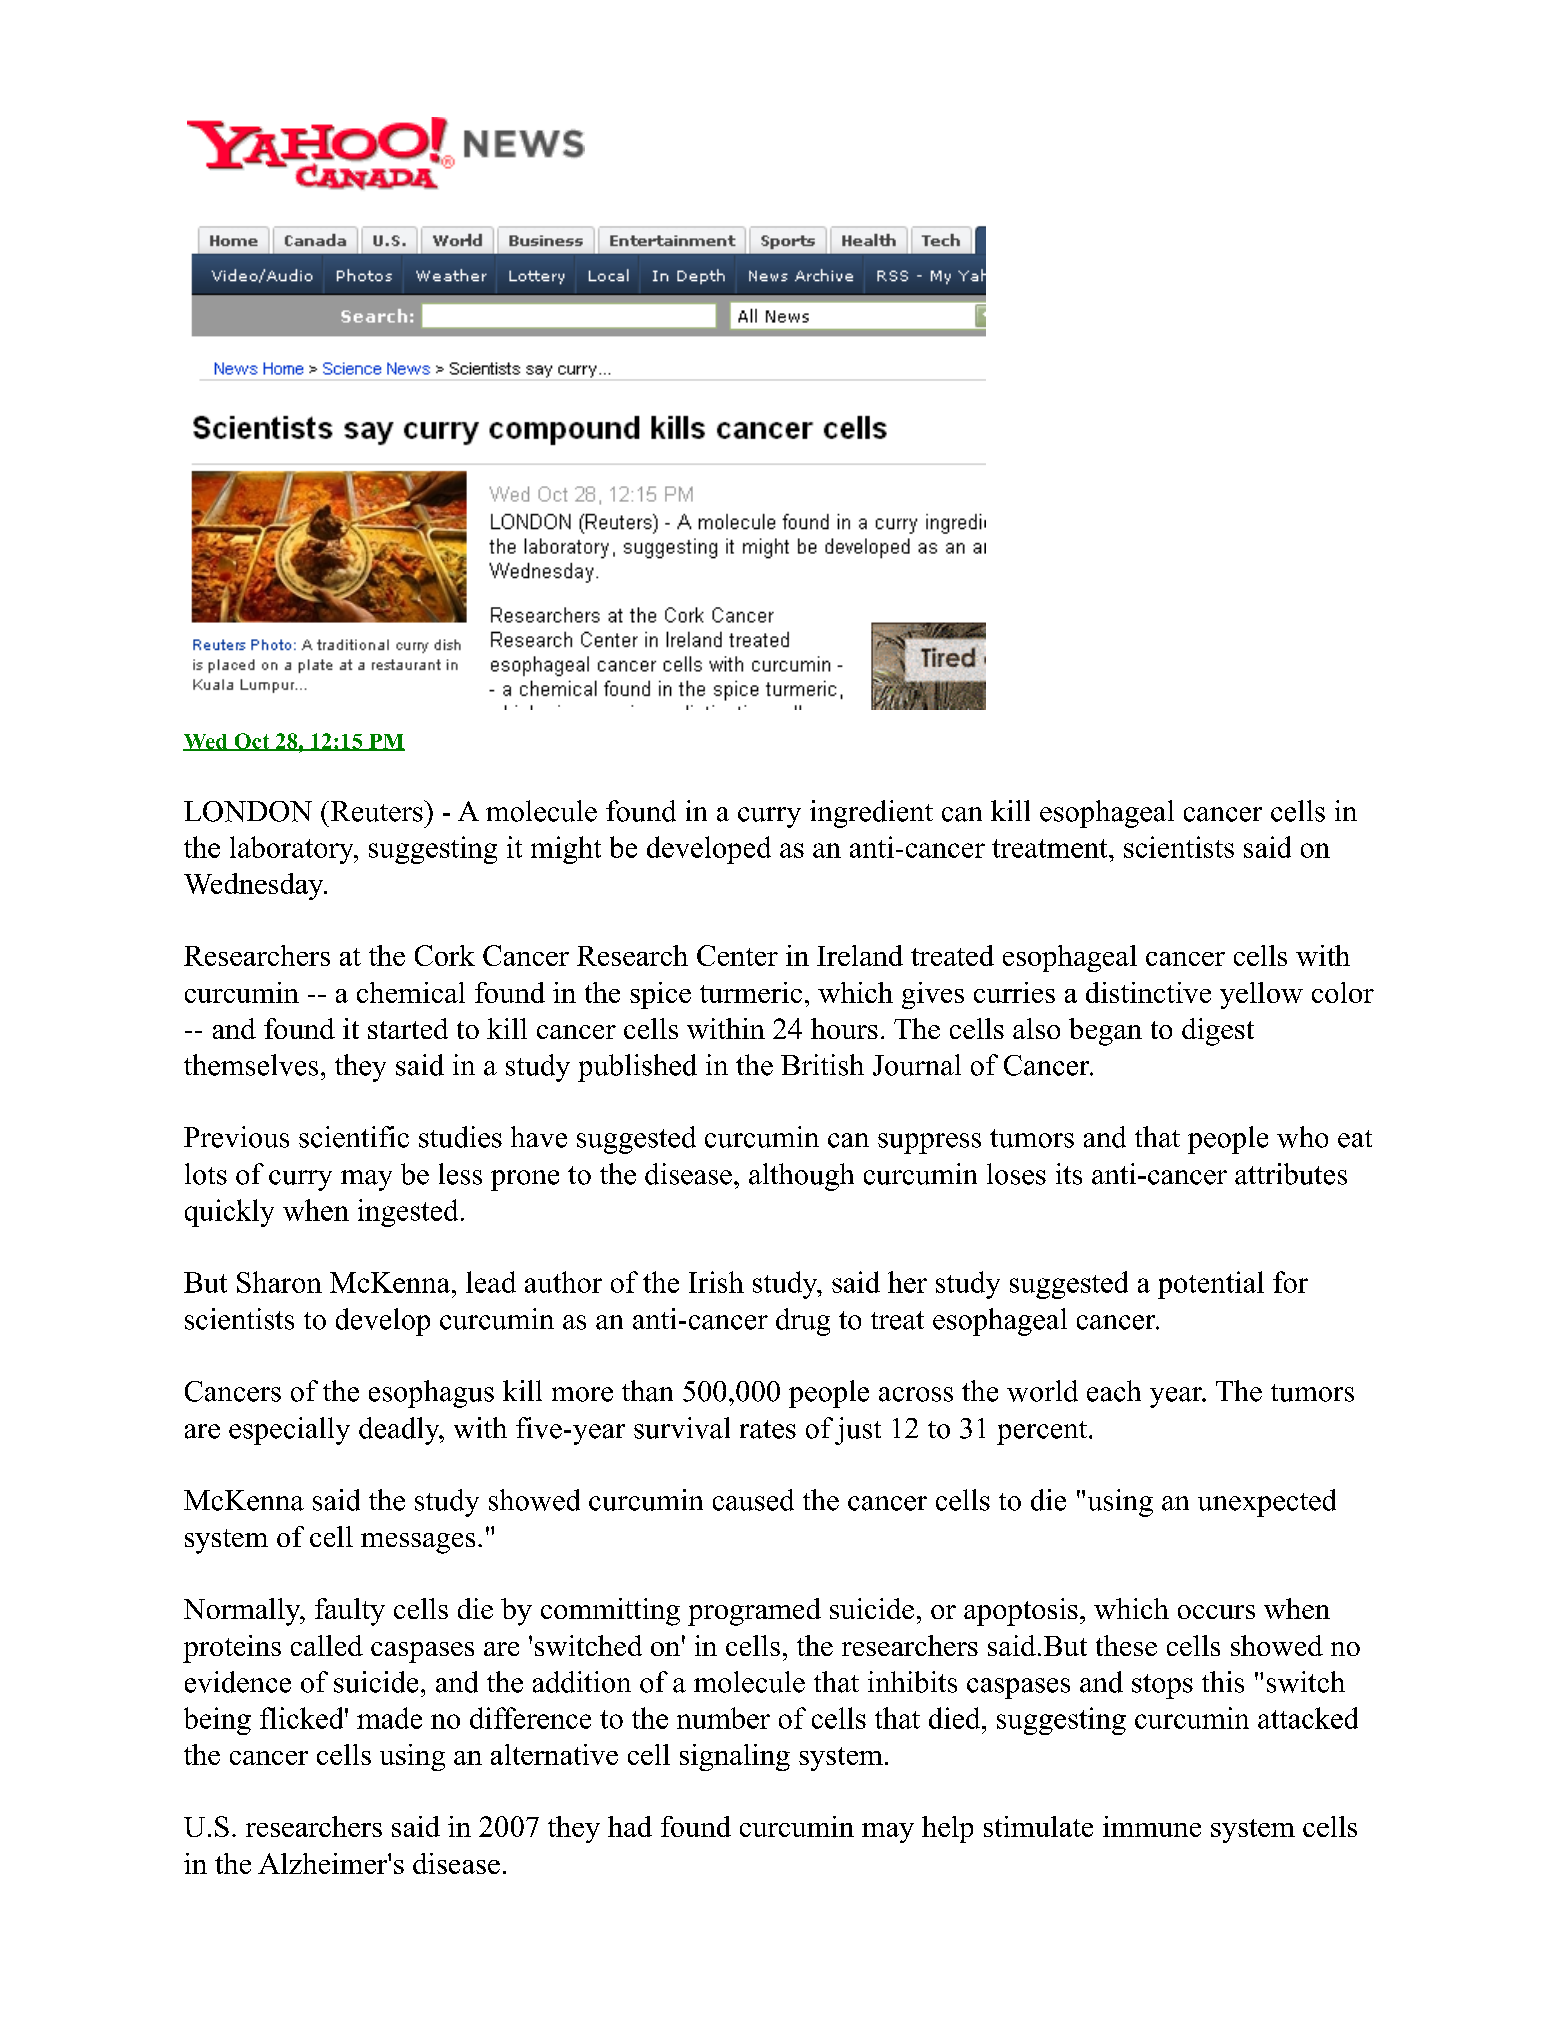  What do you see at coordinates (871, 814) in the screenshot?
I see `ingredient` at bounding box center [871, 814].
